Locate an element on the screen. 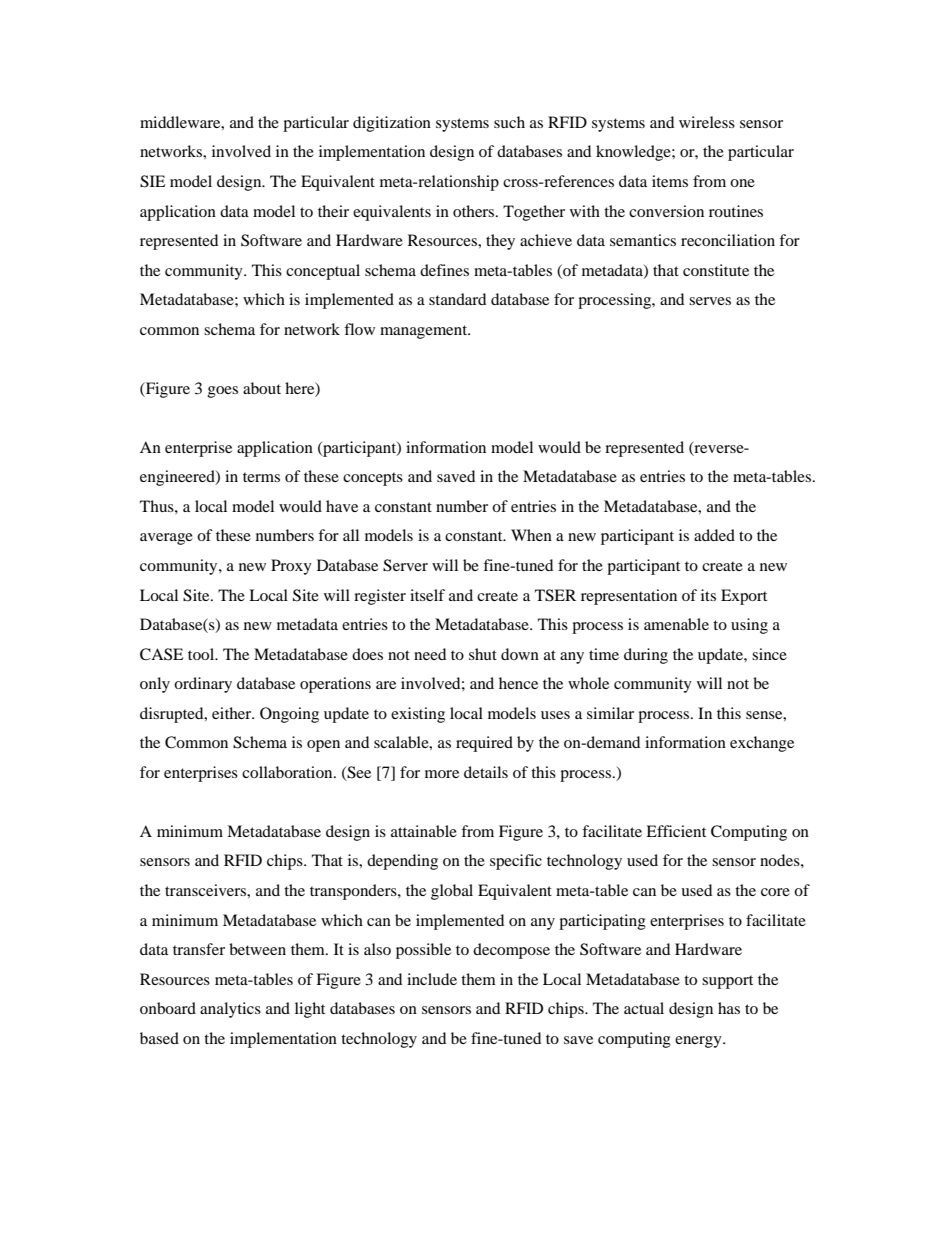 This screenshot has height=1233, width=952. Proxy is located at coordinates (291, 567).
